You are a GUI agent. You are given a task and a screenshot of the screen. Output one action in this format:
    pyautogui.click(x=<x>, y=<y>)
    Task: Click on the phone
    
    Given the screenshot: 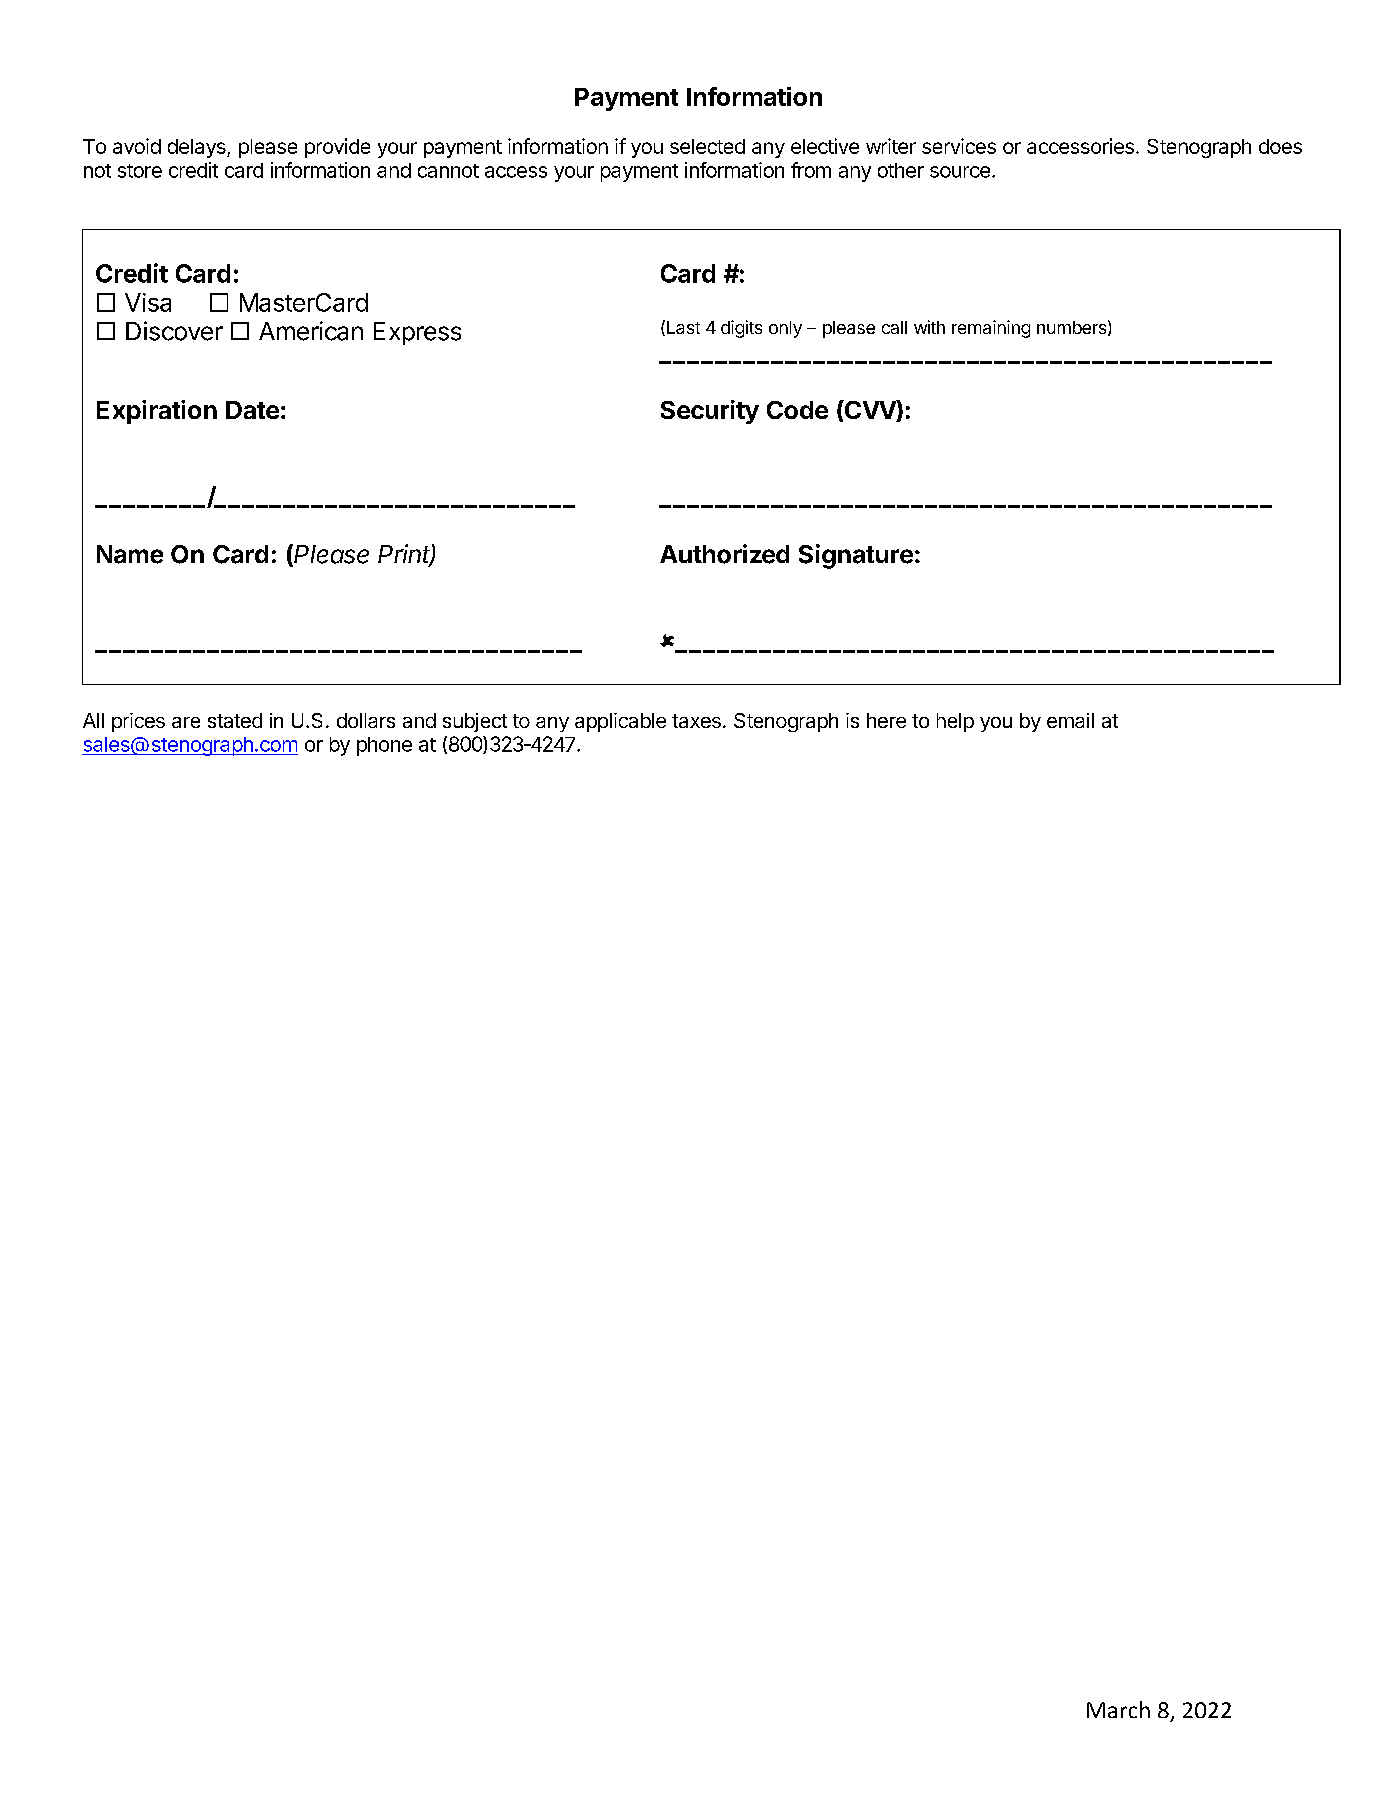 What is the action you would take?
    pyautogui.click(x=384, y=746)
